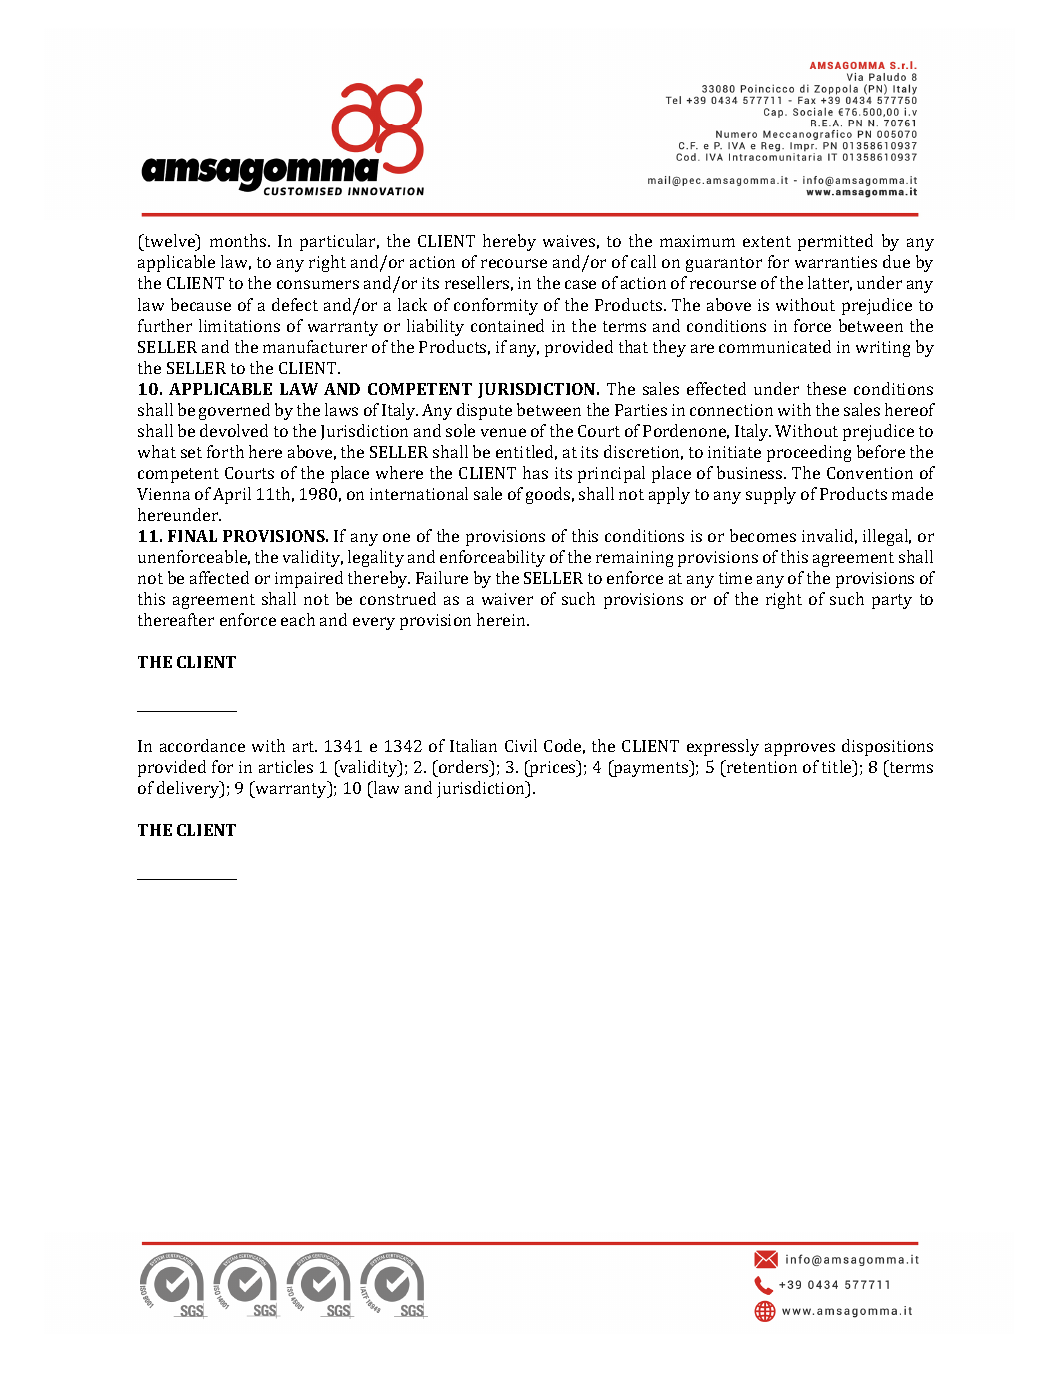  Describe the element at coordinates (569, 241) in the screenshot. I see `waives` at that location.
